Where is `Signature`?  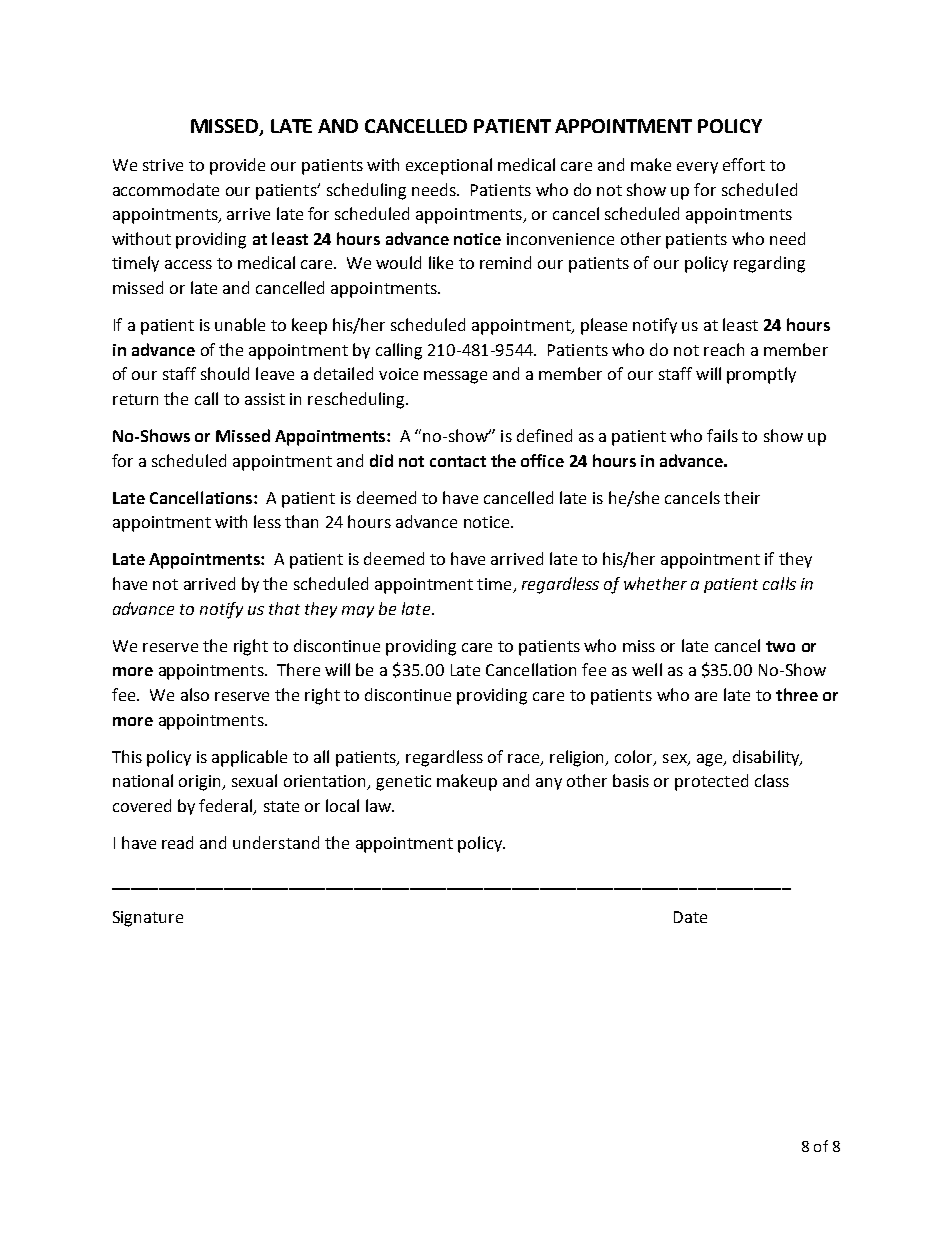
Signature is located at coordinates (148, 919).
